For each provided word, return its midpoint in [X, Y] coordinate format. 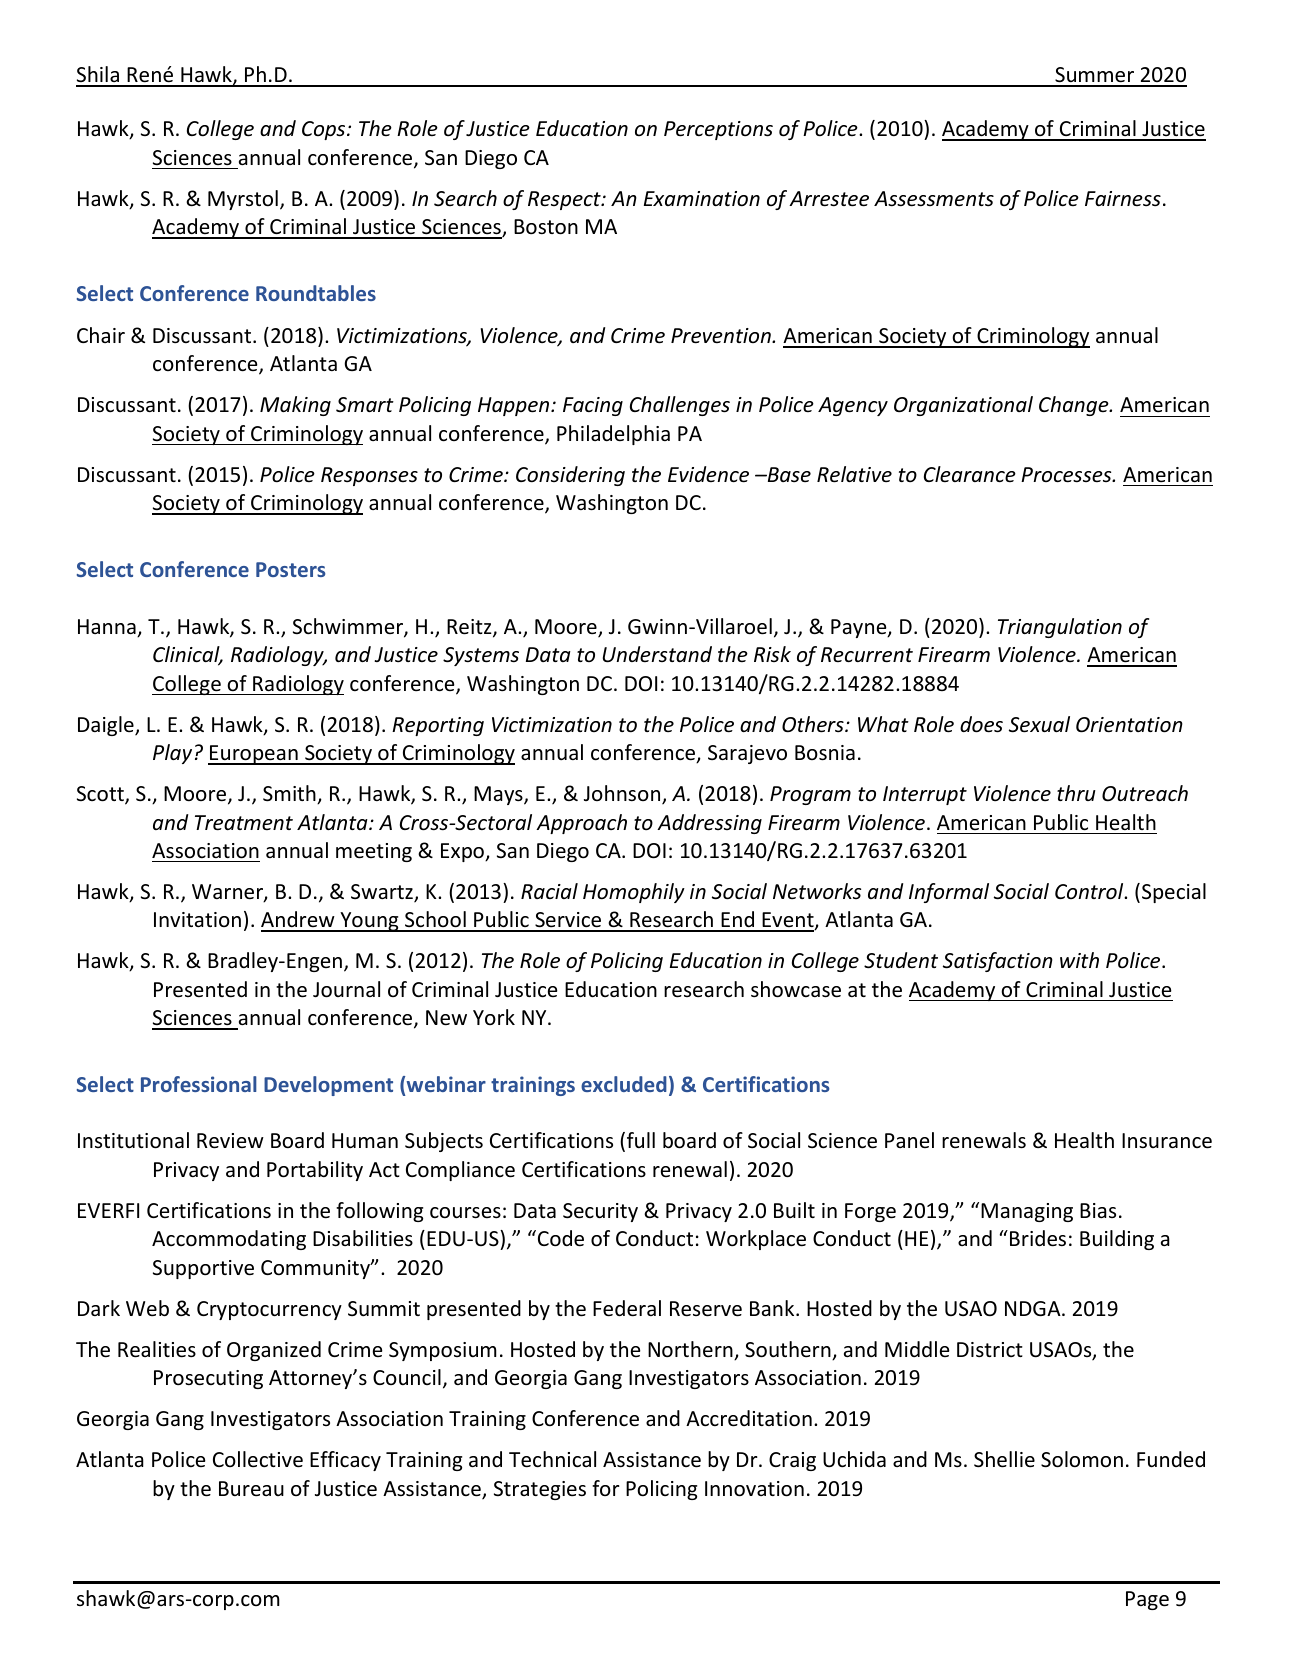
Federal [627, 1308]
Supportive [203, 1269]
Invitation [197, 919]
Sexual [1039, 724]
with [1079, 960]
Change [1075, 406]
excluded [624, 1084]
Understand [657, 654]
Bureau [251, 1489]
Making [295, 406]
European [254, 755]
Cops [325, 130]
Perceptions [718, 130]
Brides [1038, 1238]
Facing [593, 406]
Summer [1095, 76]
